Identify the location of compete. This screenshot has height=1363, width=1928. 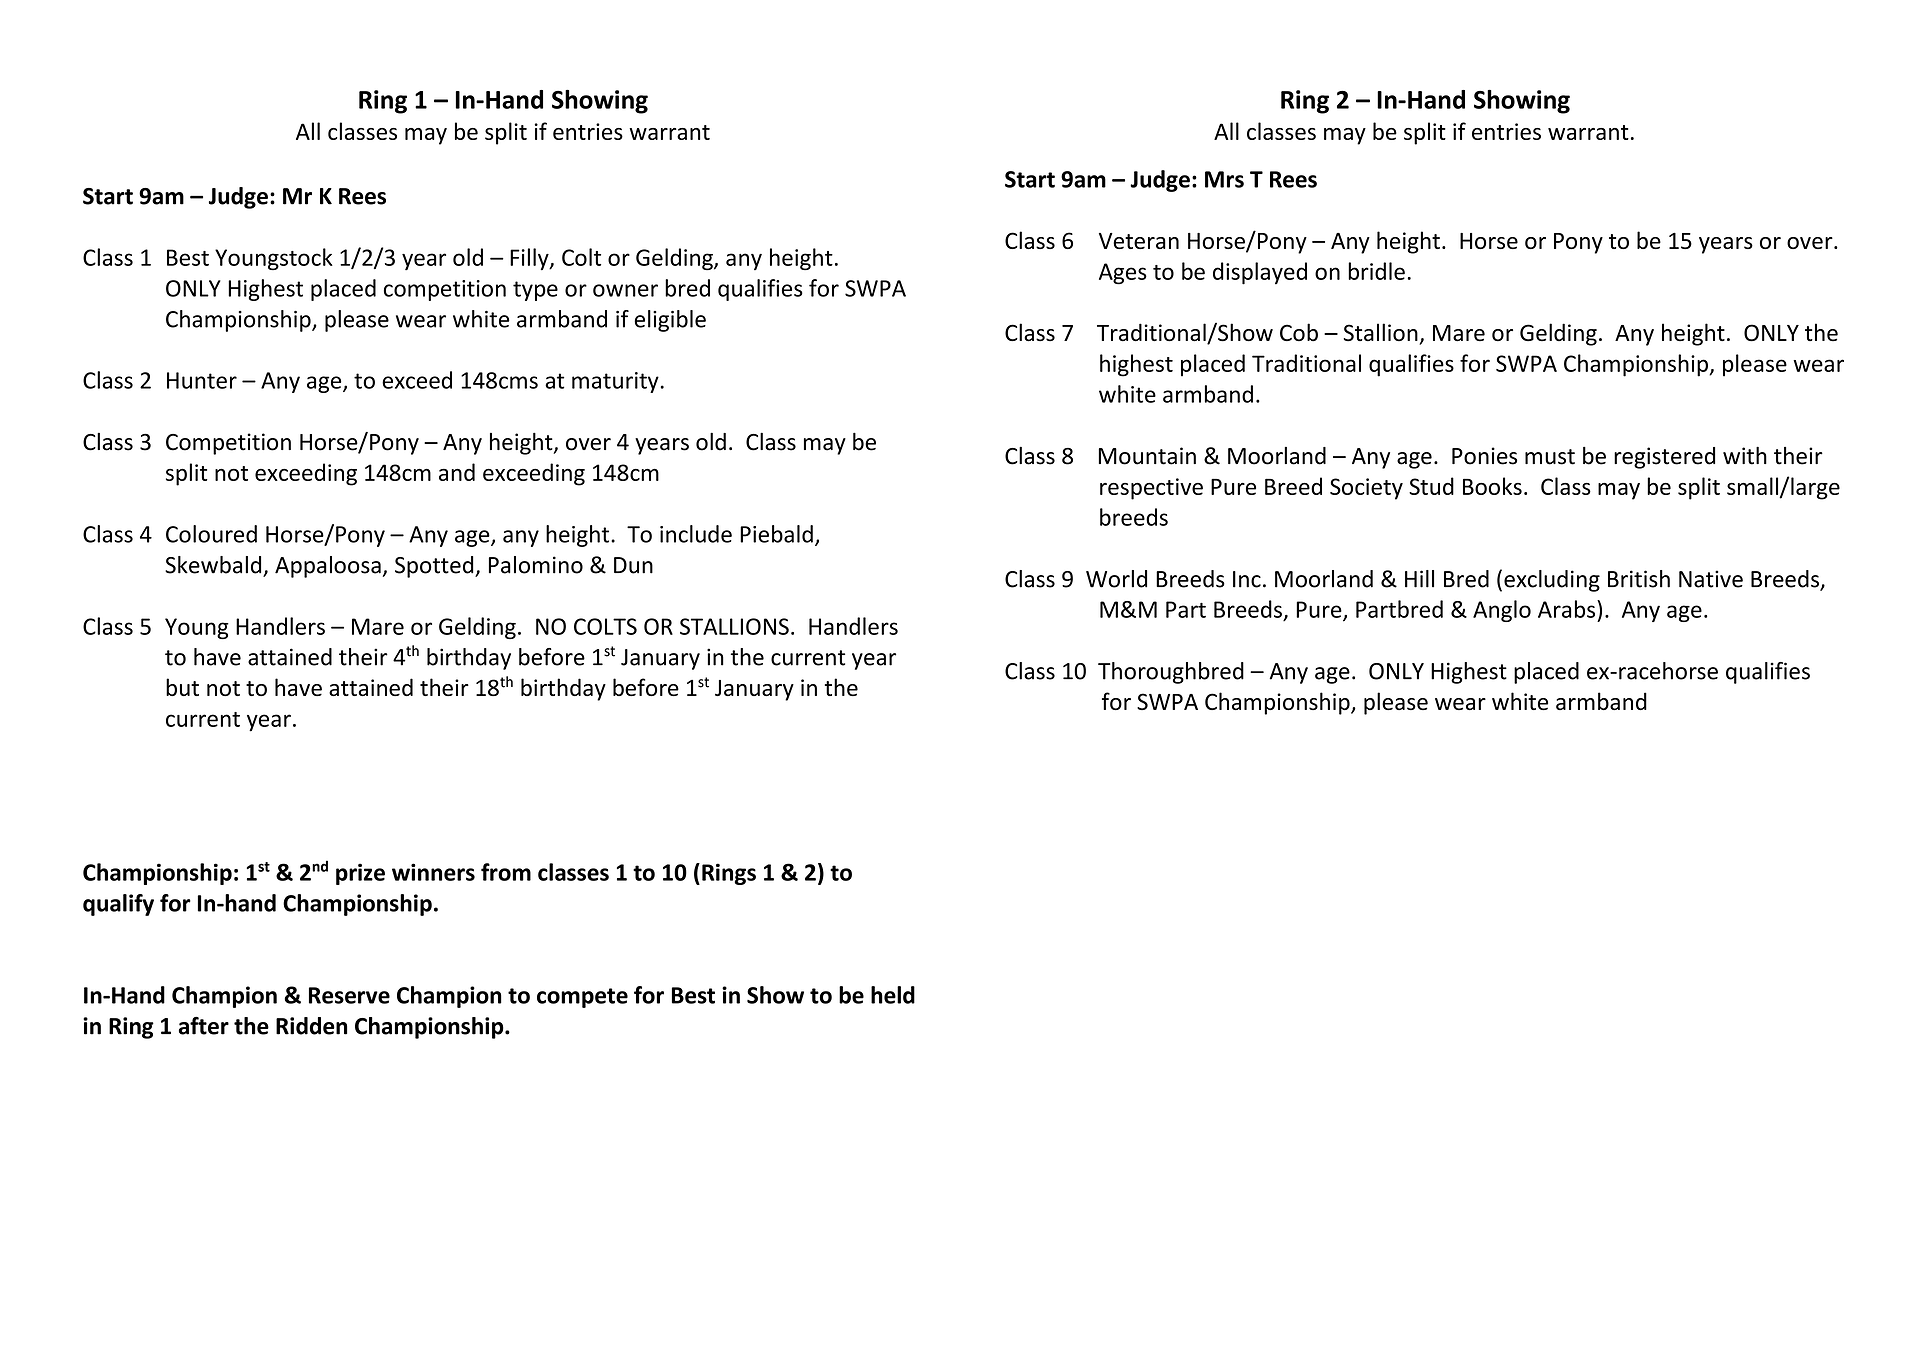
(582, 998).
